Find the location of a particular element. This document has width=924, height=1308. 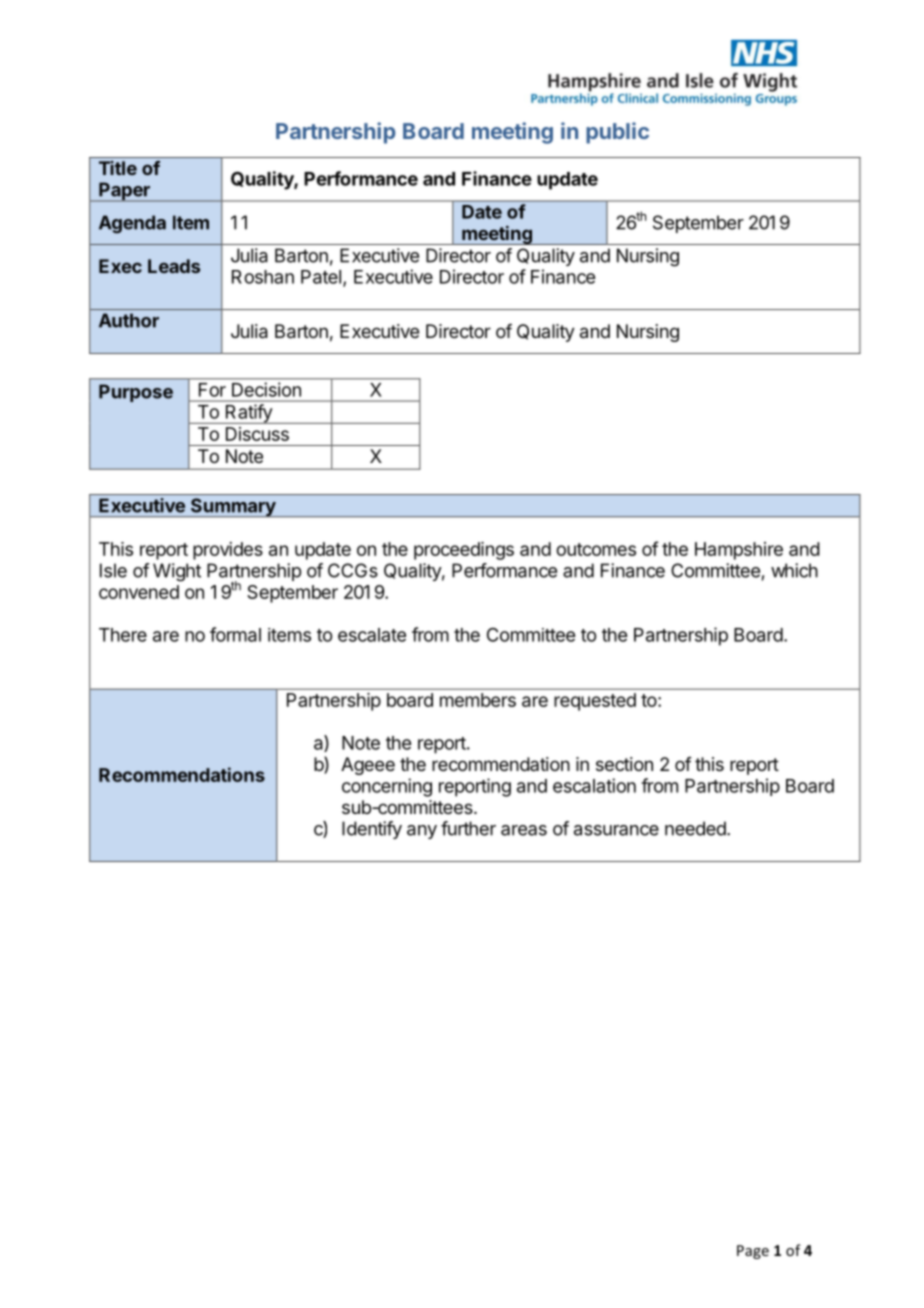

members is located at coordinates (478, 700).
